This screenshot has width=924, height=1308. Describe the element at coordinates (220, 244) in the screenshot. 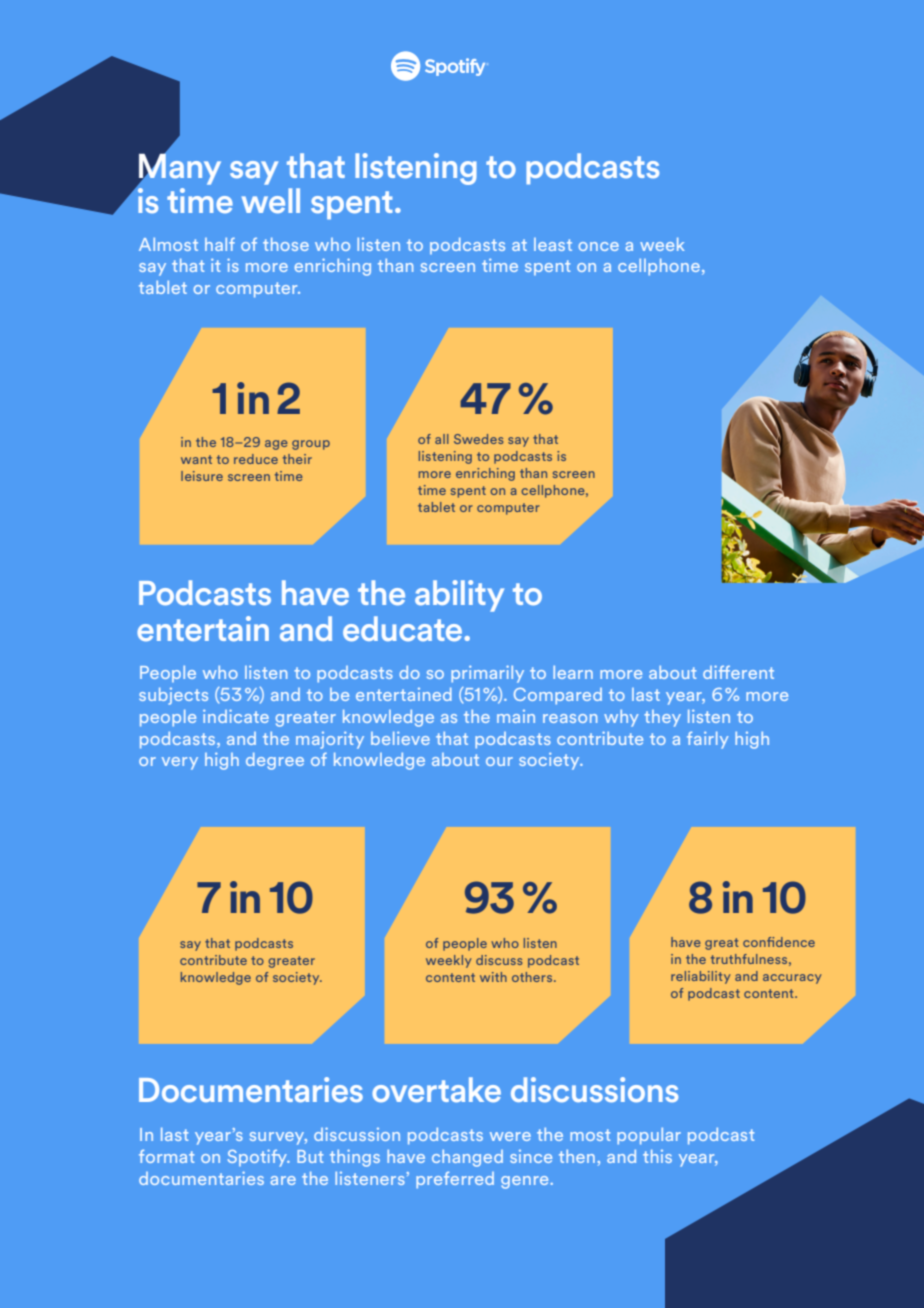

I see `half` at that location.
